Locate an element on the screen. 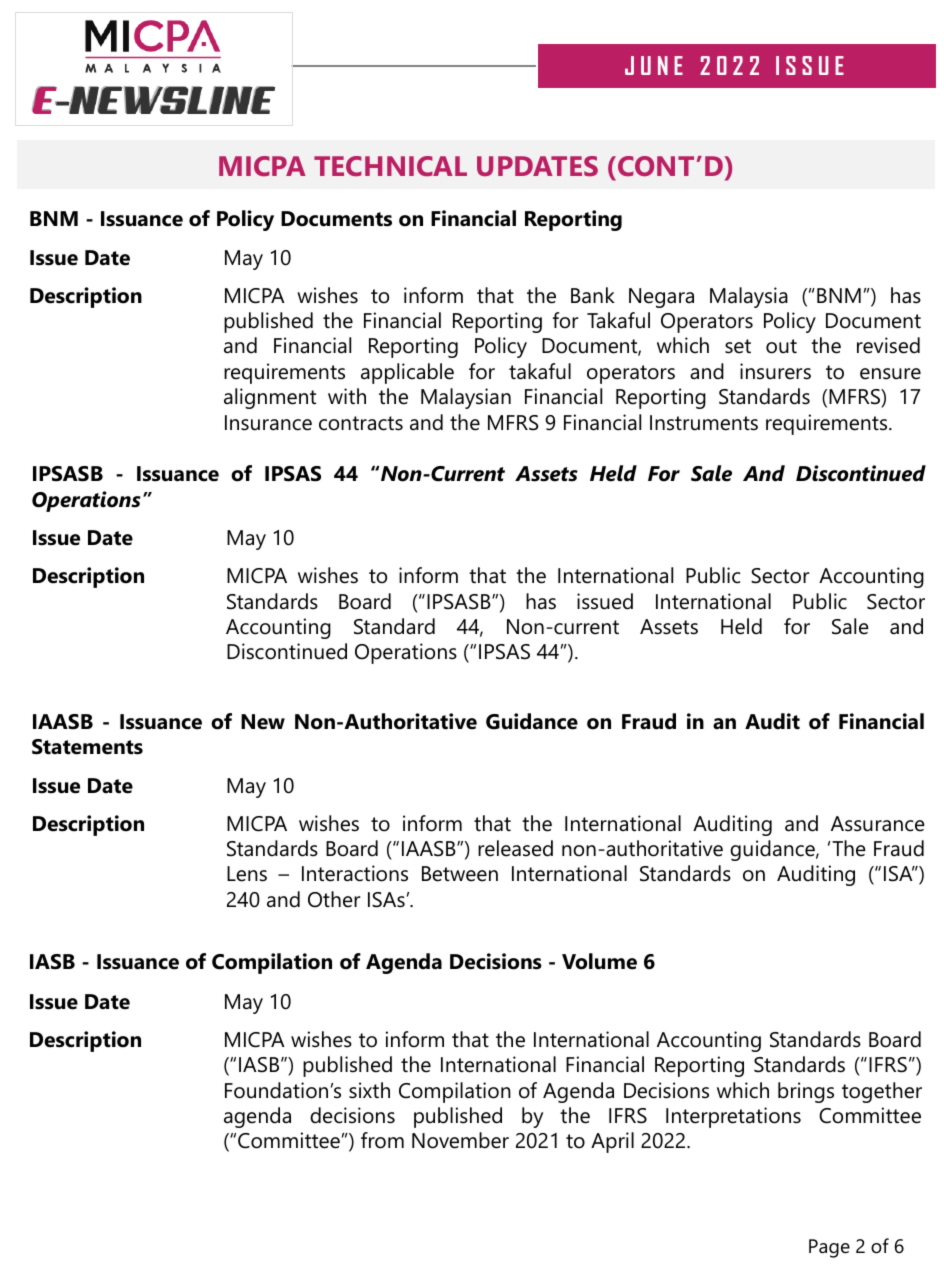  released is located at coordinates (515, 848).
